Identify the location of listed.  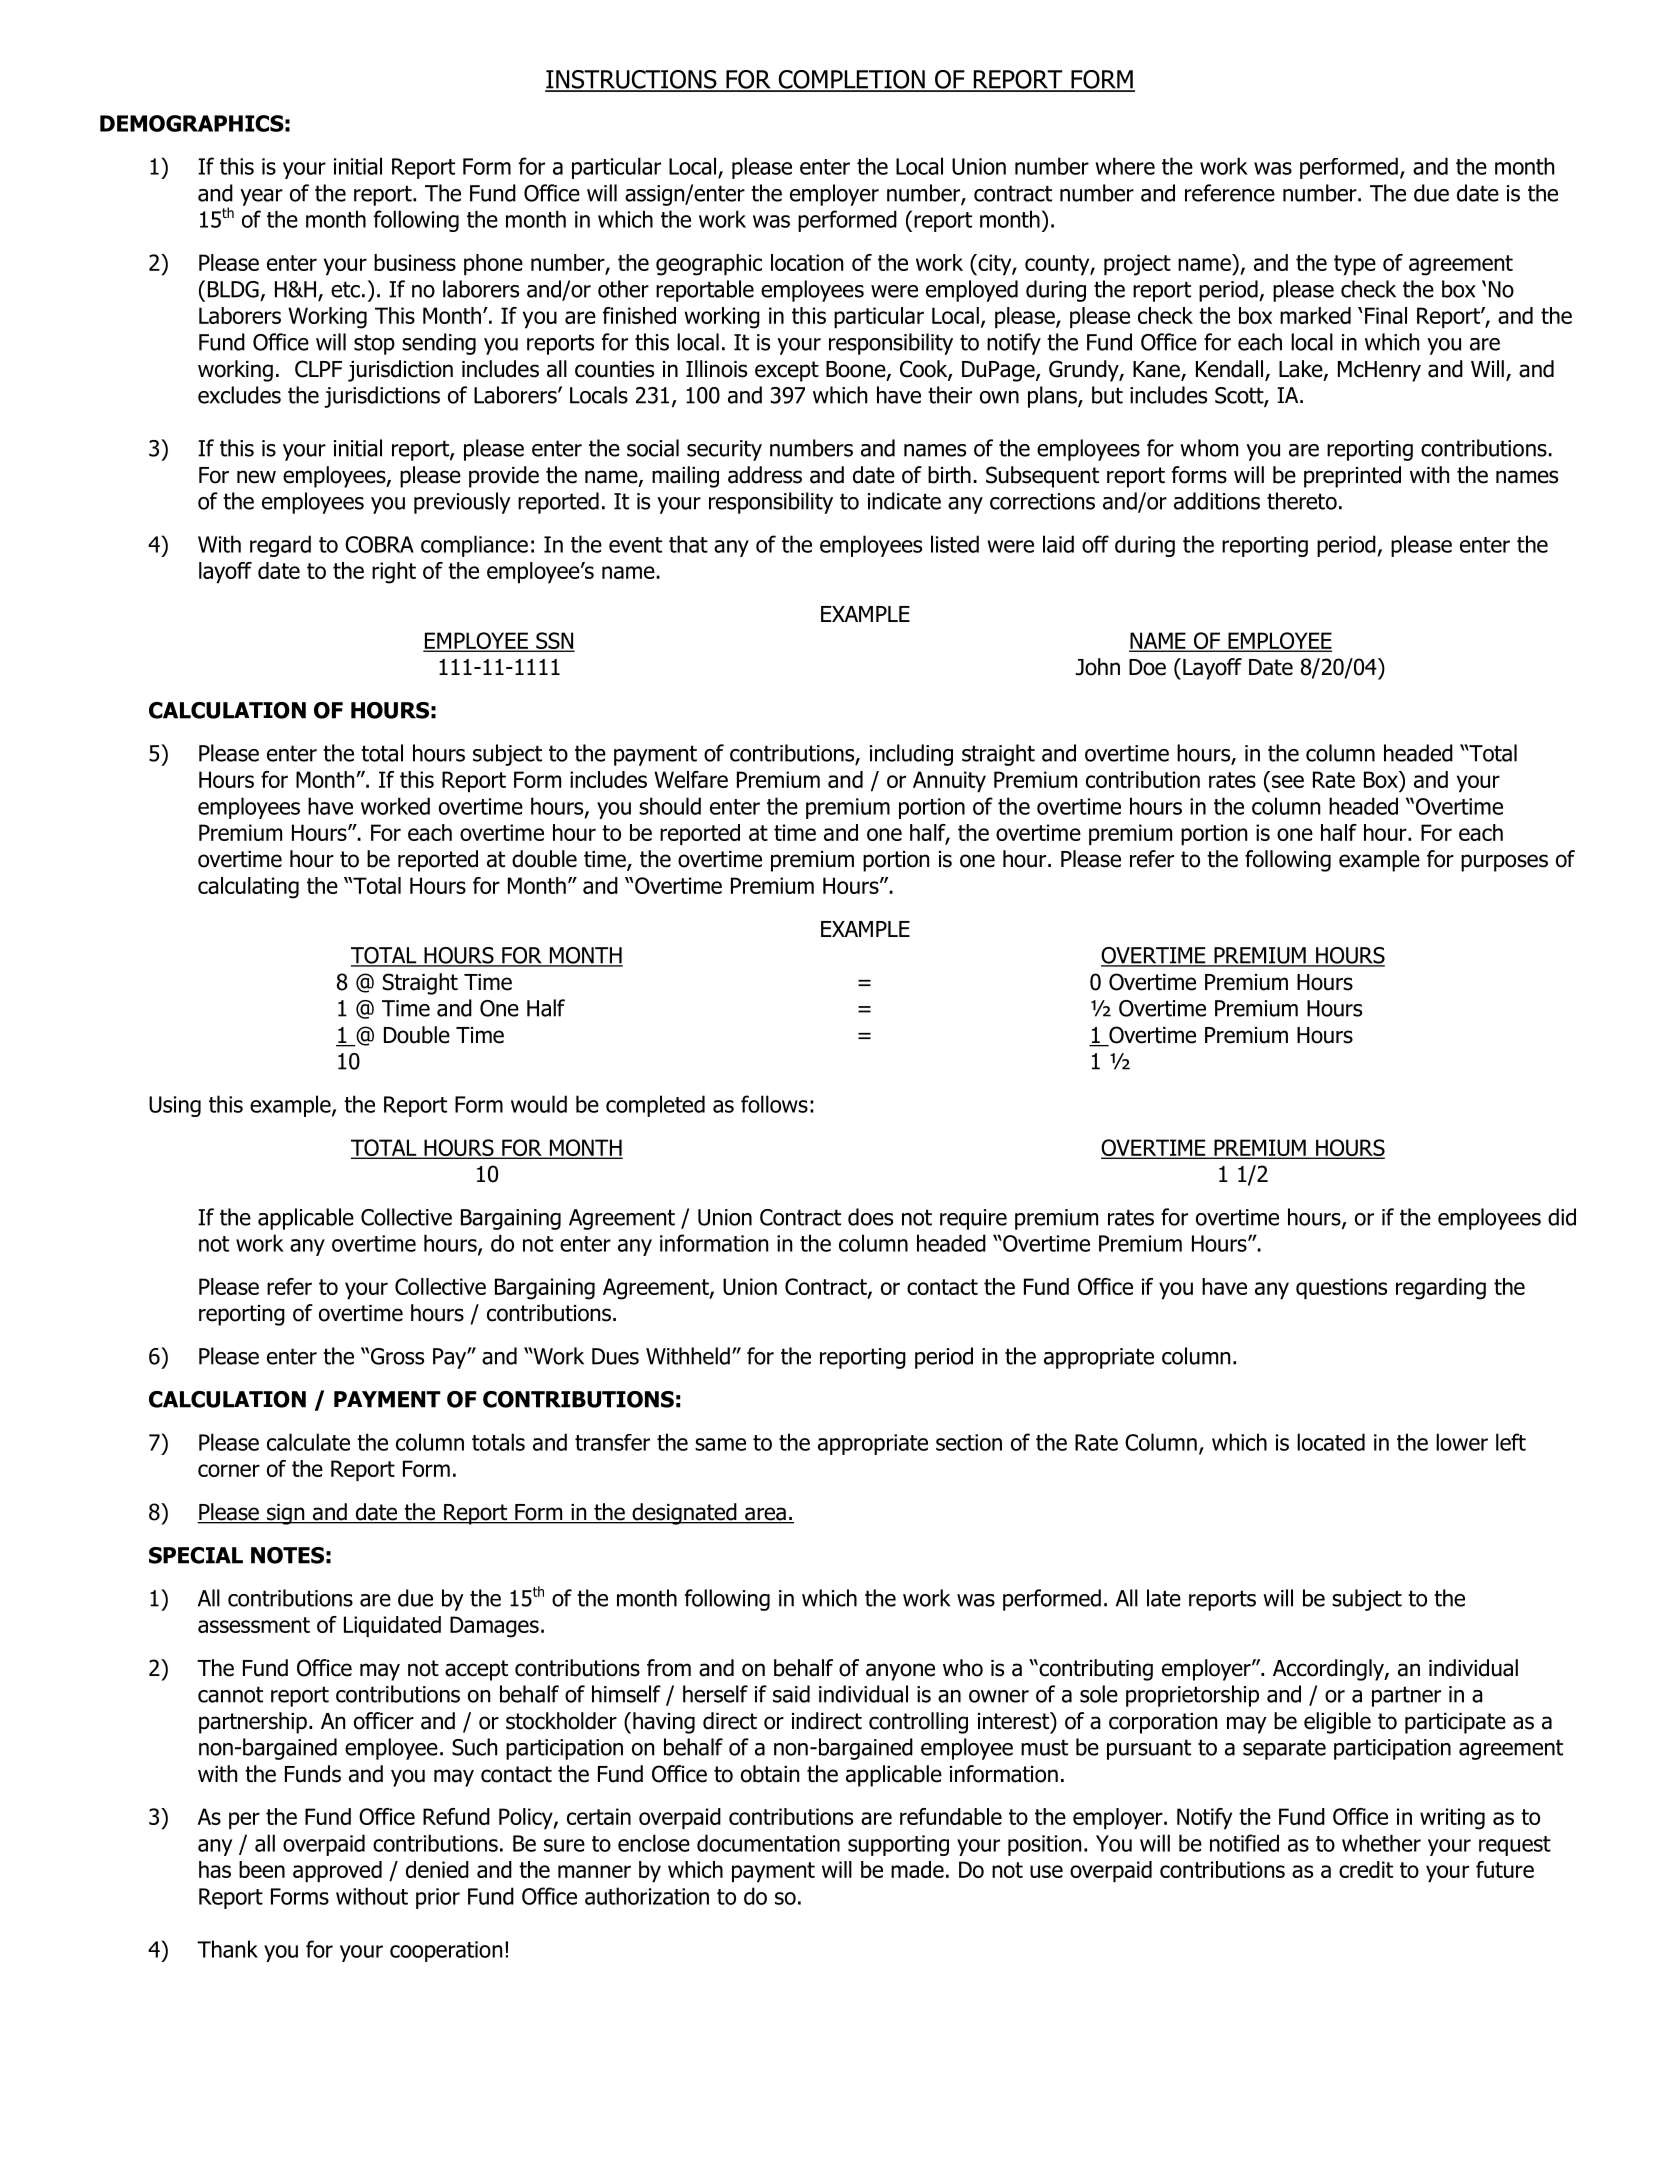
(955, 544).
